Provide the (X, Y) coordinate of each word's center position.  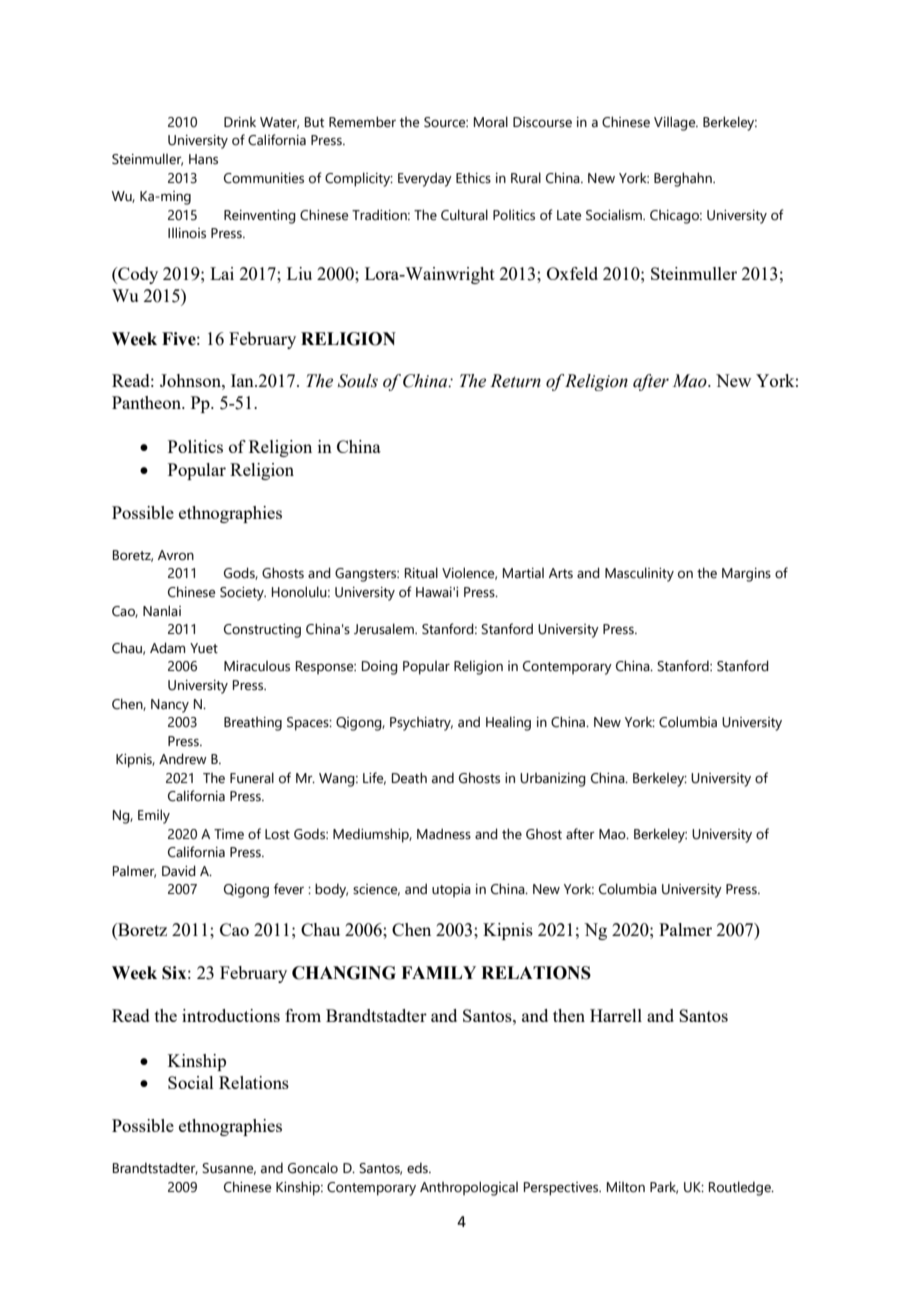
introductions (231, 1015)
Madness (444, 834)
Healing (508, 723)
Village (676, 123)
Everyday (425, 179)
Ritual (421, 573)
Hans (203, 159)
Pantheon (147, 402)
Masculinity (639, 574)
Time (229, 834)
